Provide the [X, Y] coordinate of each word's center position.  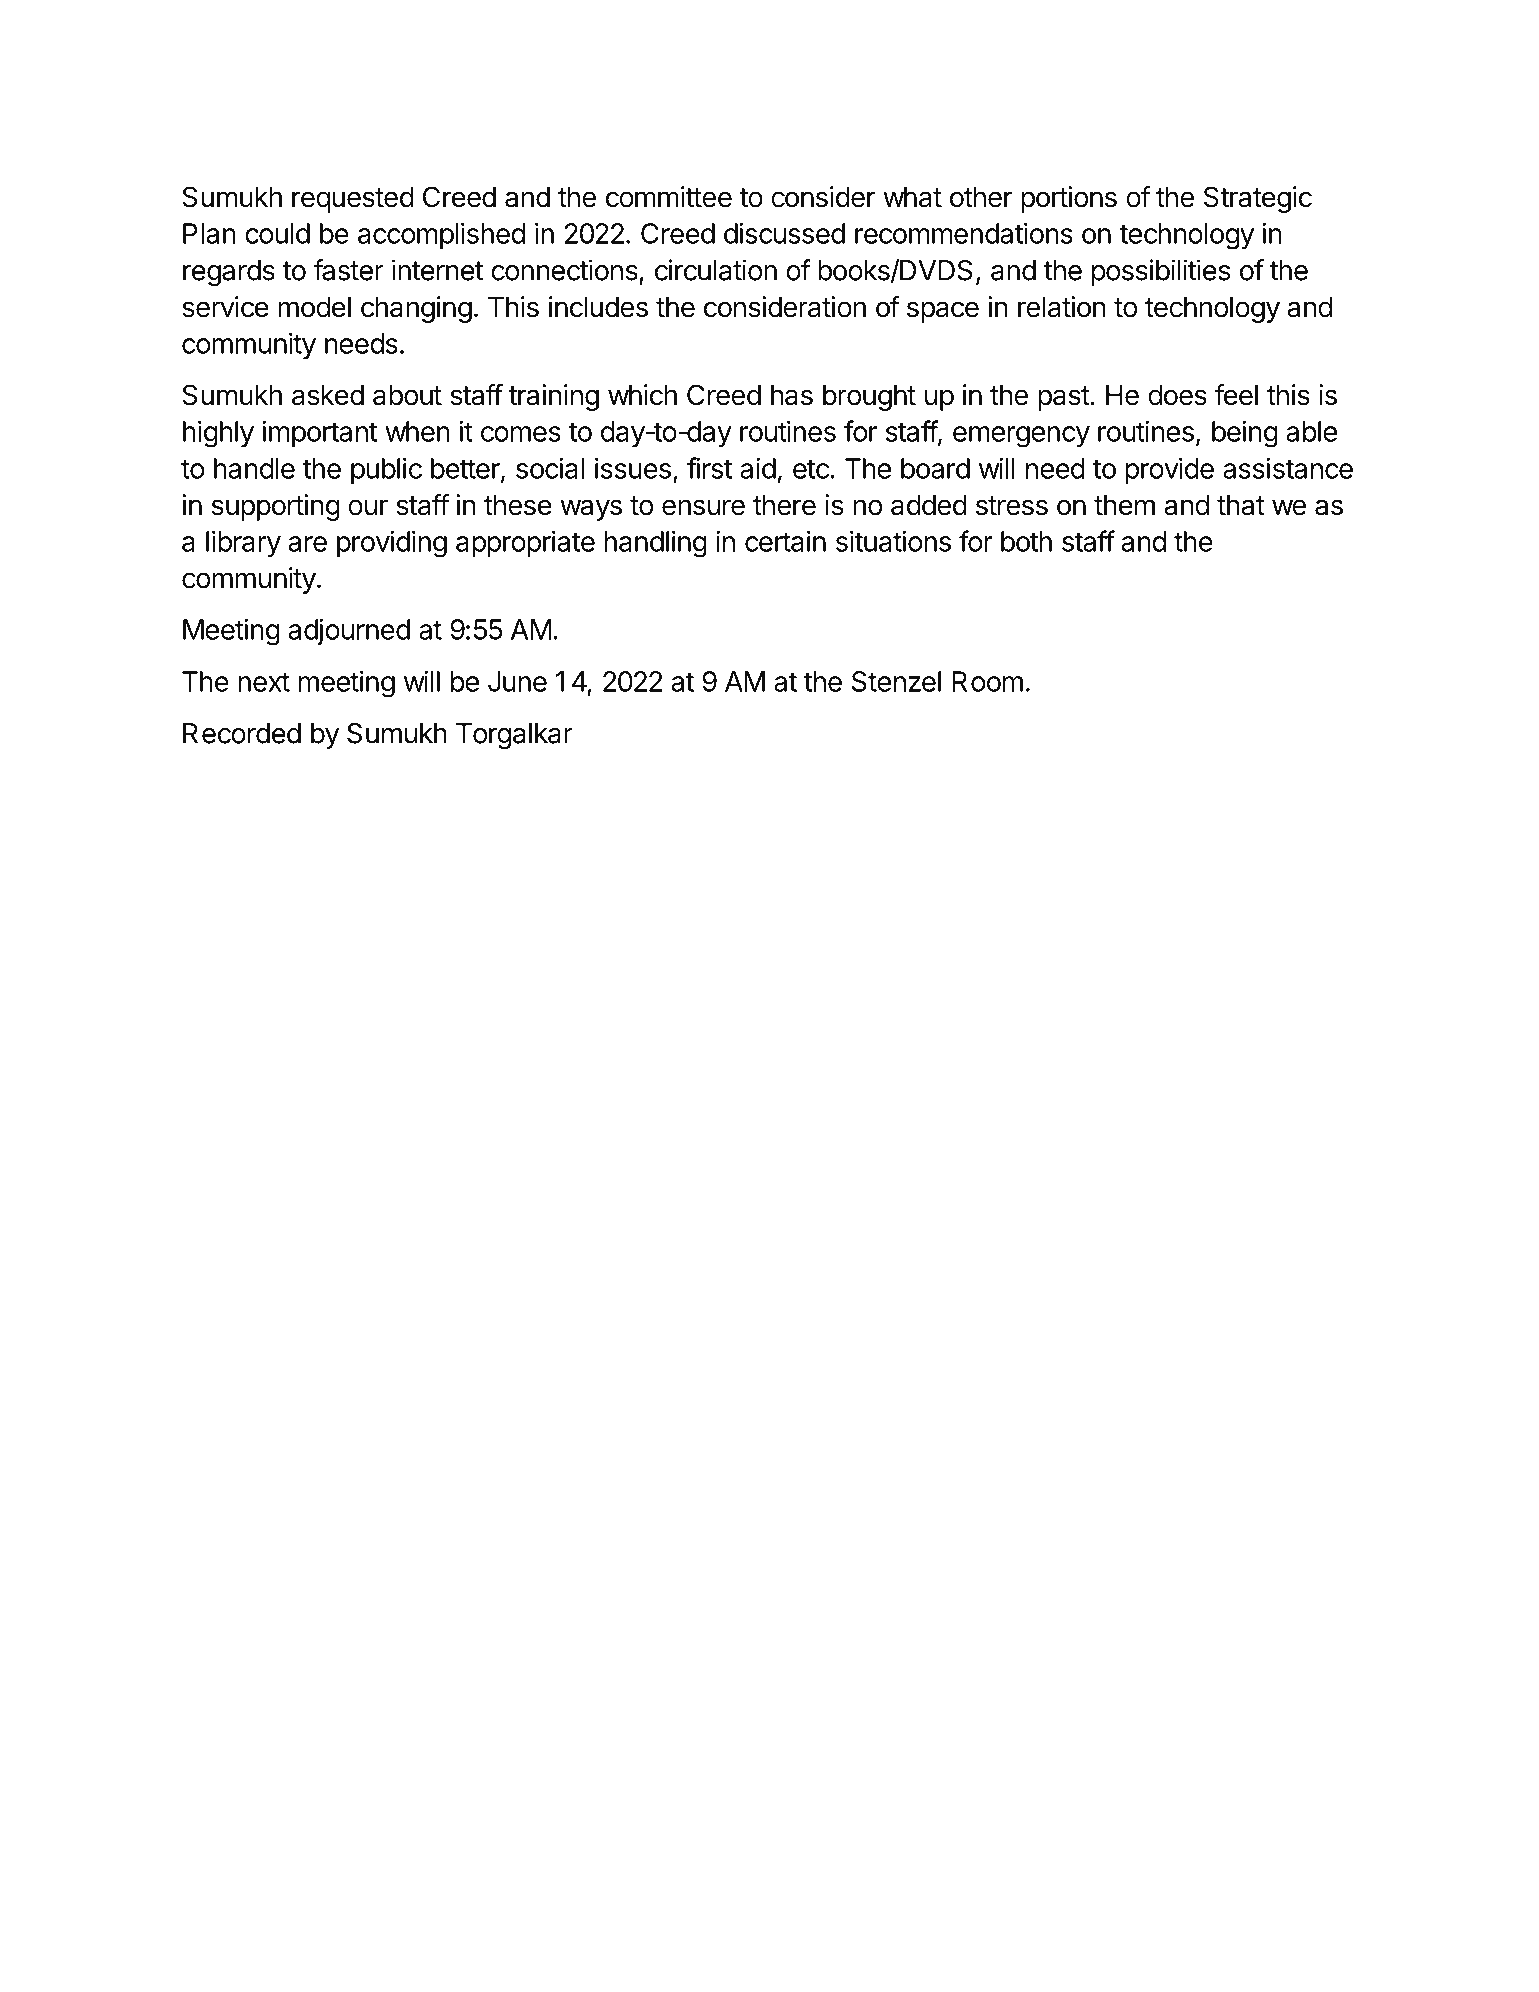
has [792, 395]
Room [987, 681]
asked [328, 395]
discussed [784, 233]
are [307, 544]
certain [785, 541]
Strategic [1258, 199]
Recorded [242, 733]
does [1177, 395]
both [1026, 541]
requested [353, 199]
